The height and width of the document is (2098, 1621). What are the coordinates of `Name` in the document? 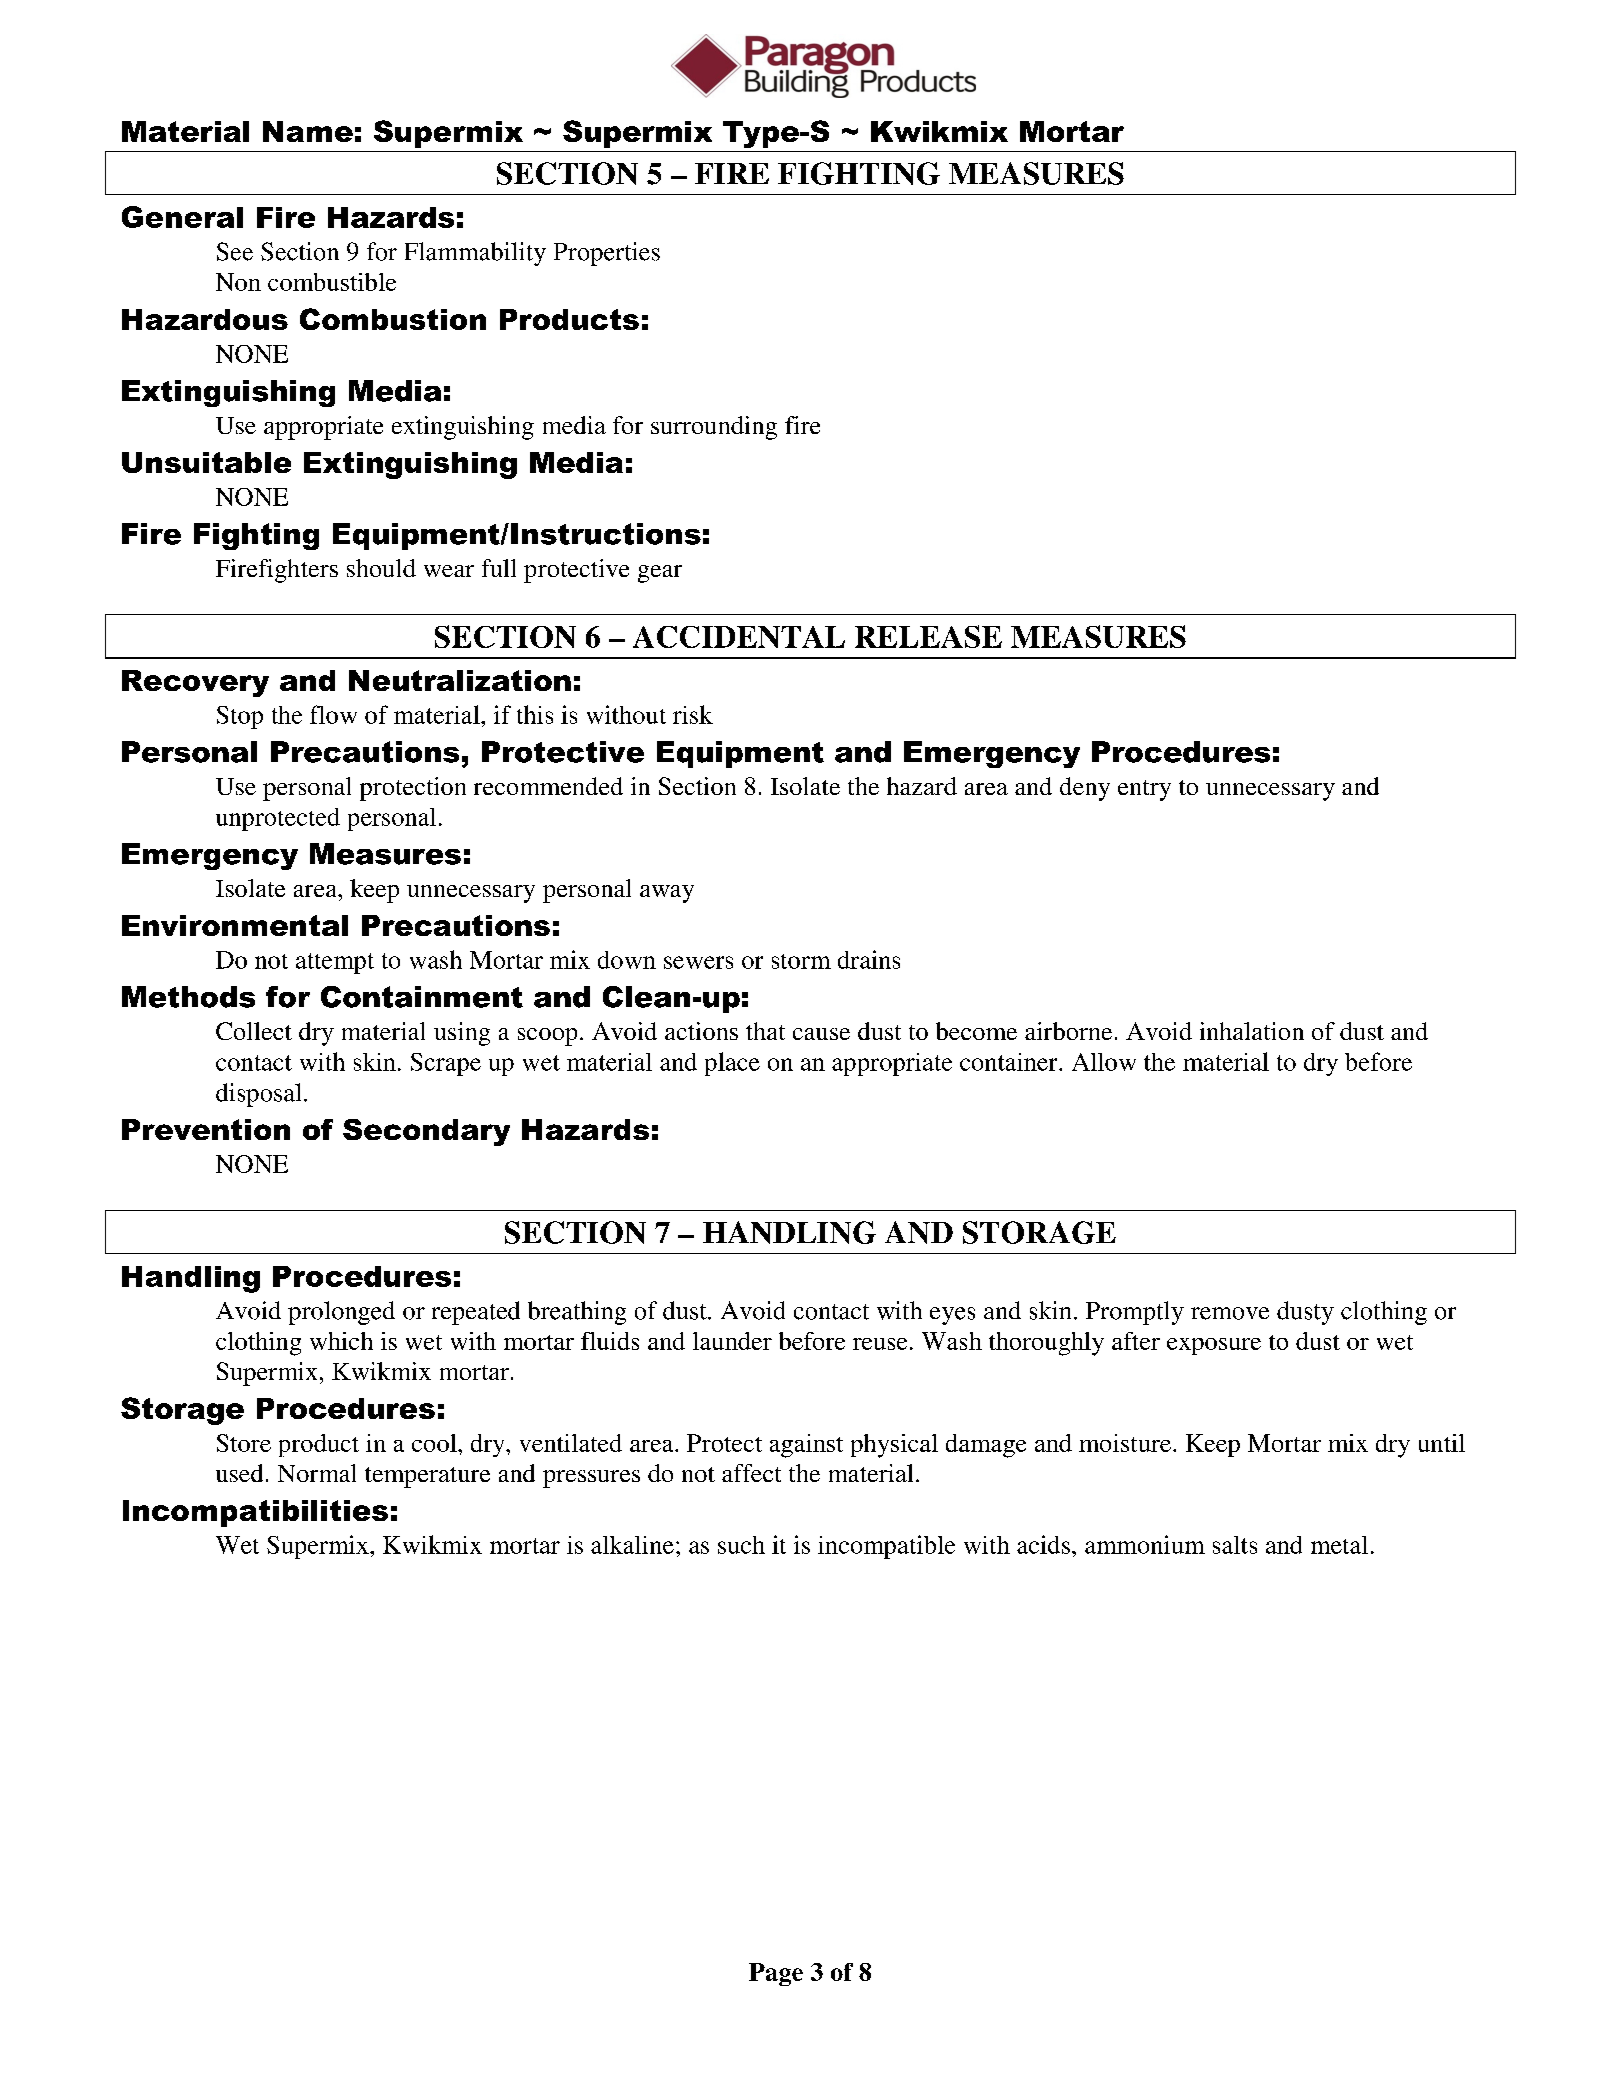 It's located at (308, 131).
